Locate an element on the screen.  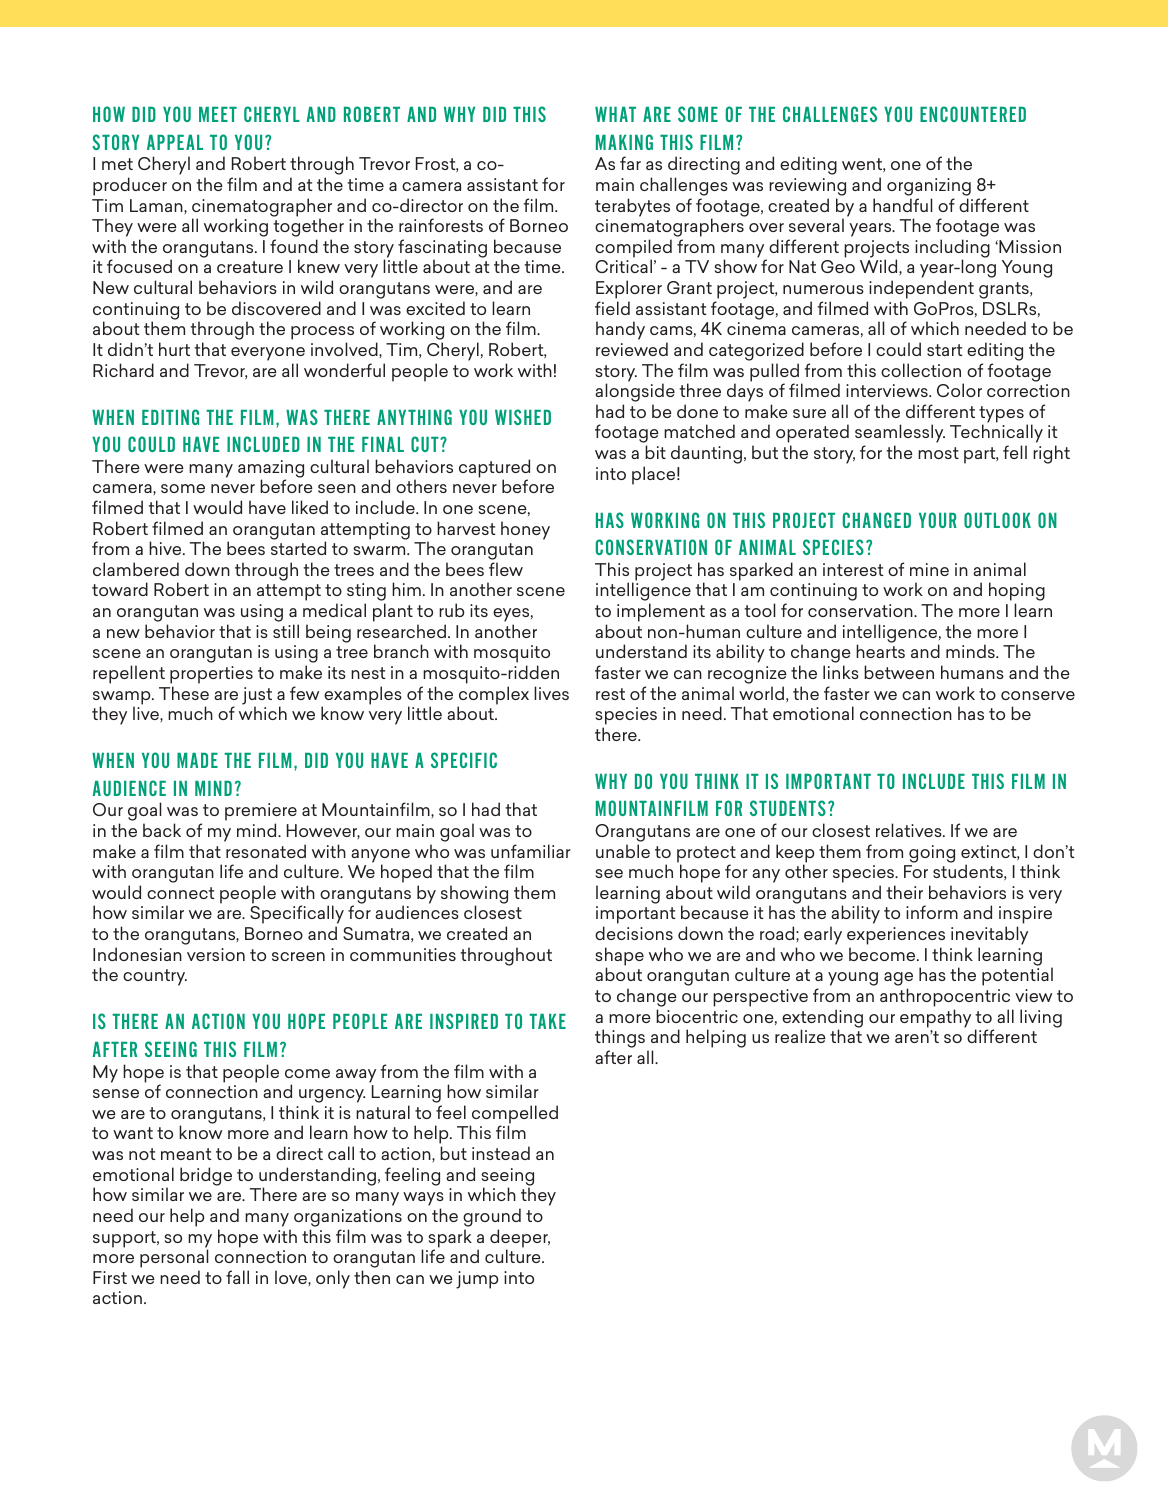
between is located at coordinates (899, 672).
